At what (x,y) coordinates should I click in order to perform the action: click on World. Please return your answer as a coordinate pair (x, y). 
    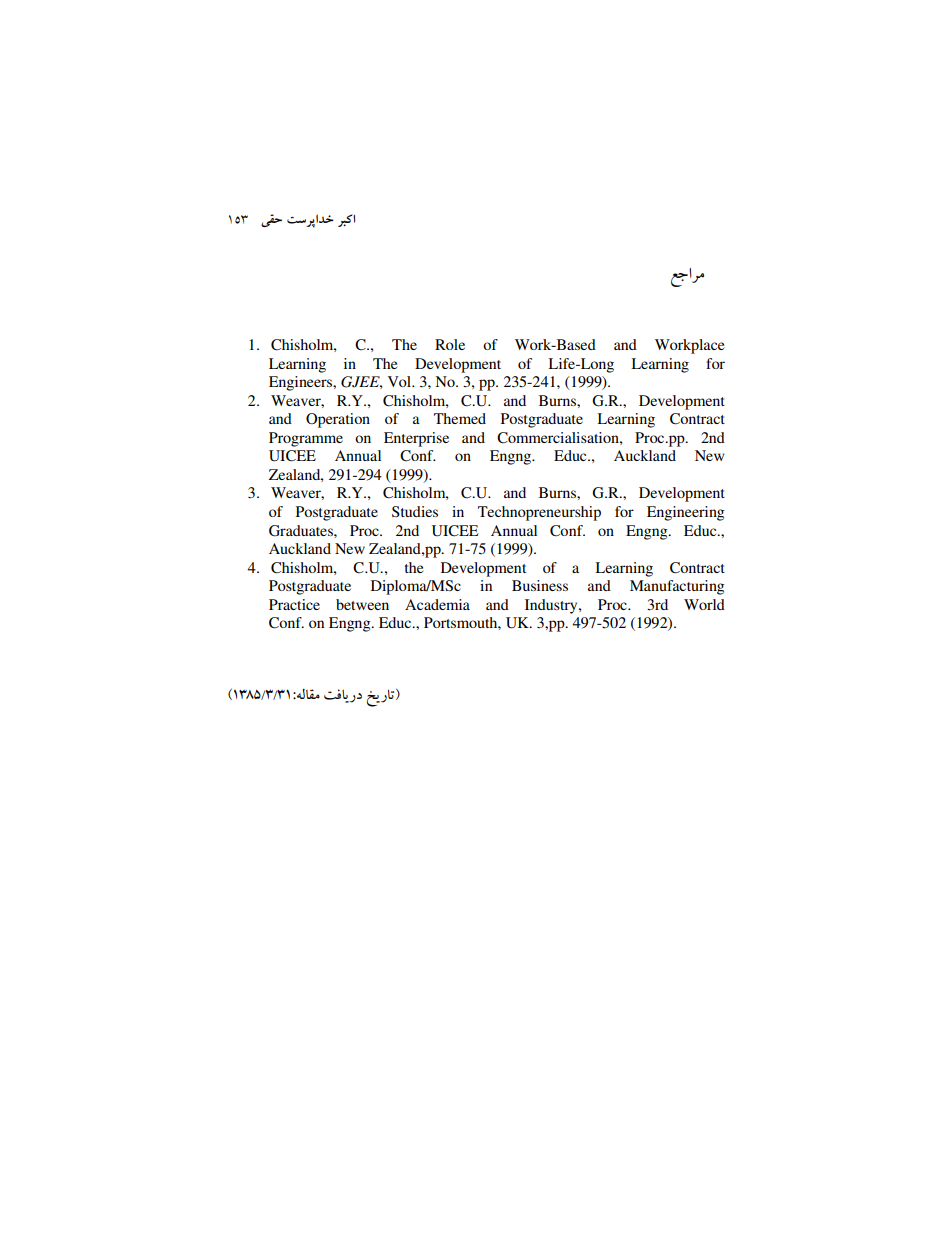
    Looking at the image, I should click on (704, 604).
